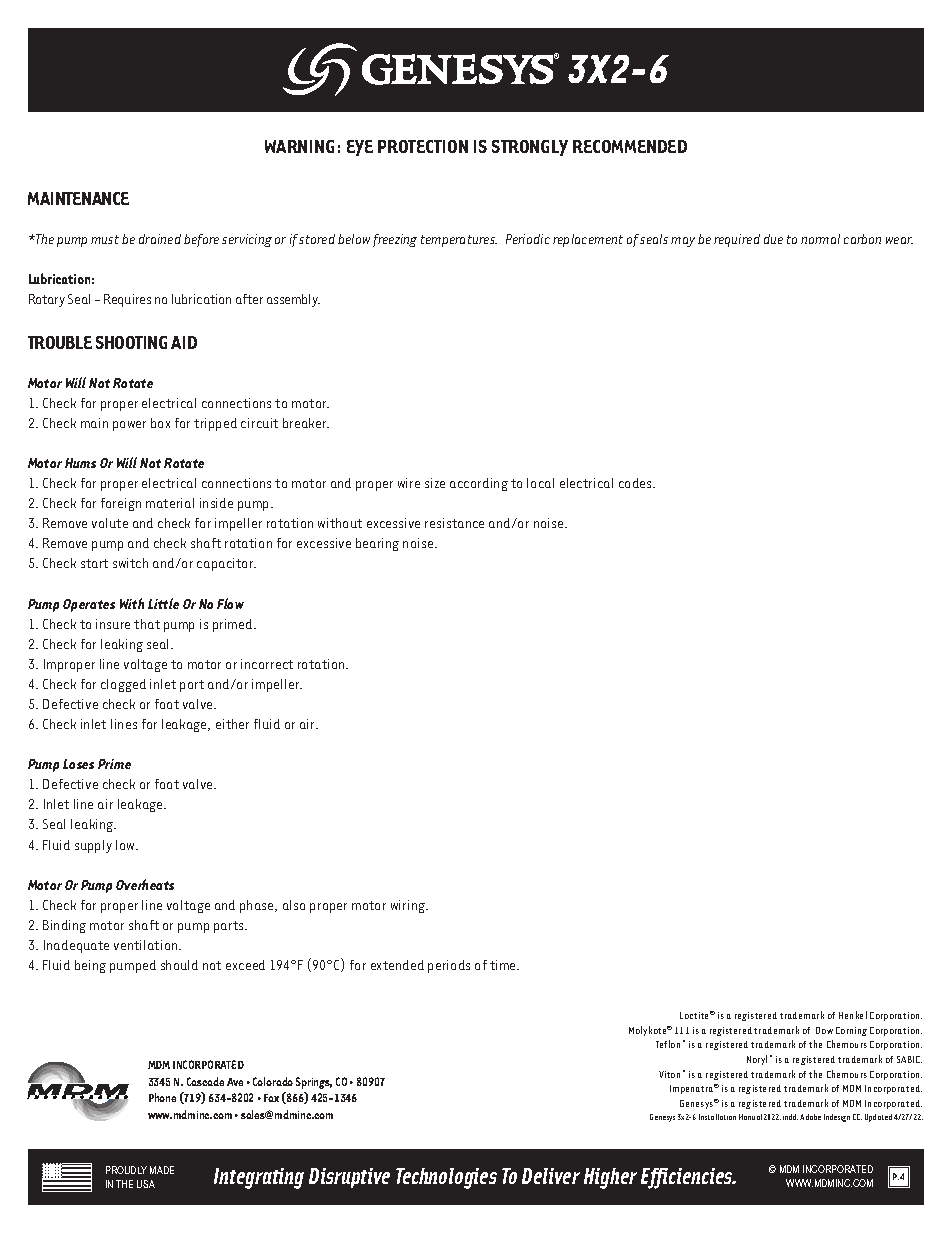 The width and height of the page is (952, 1233). I want to click on drained, so click(160, 239).
